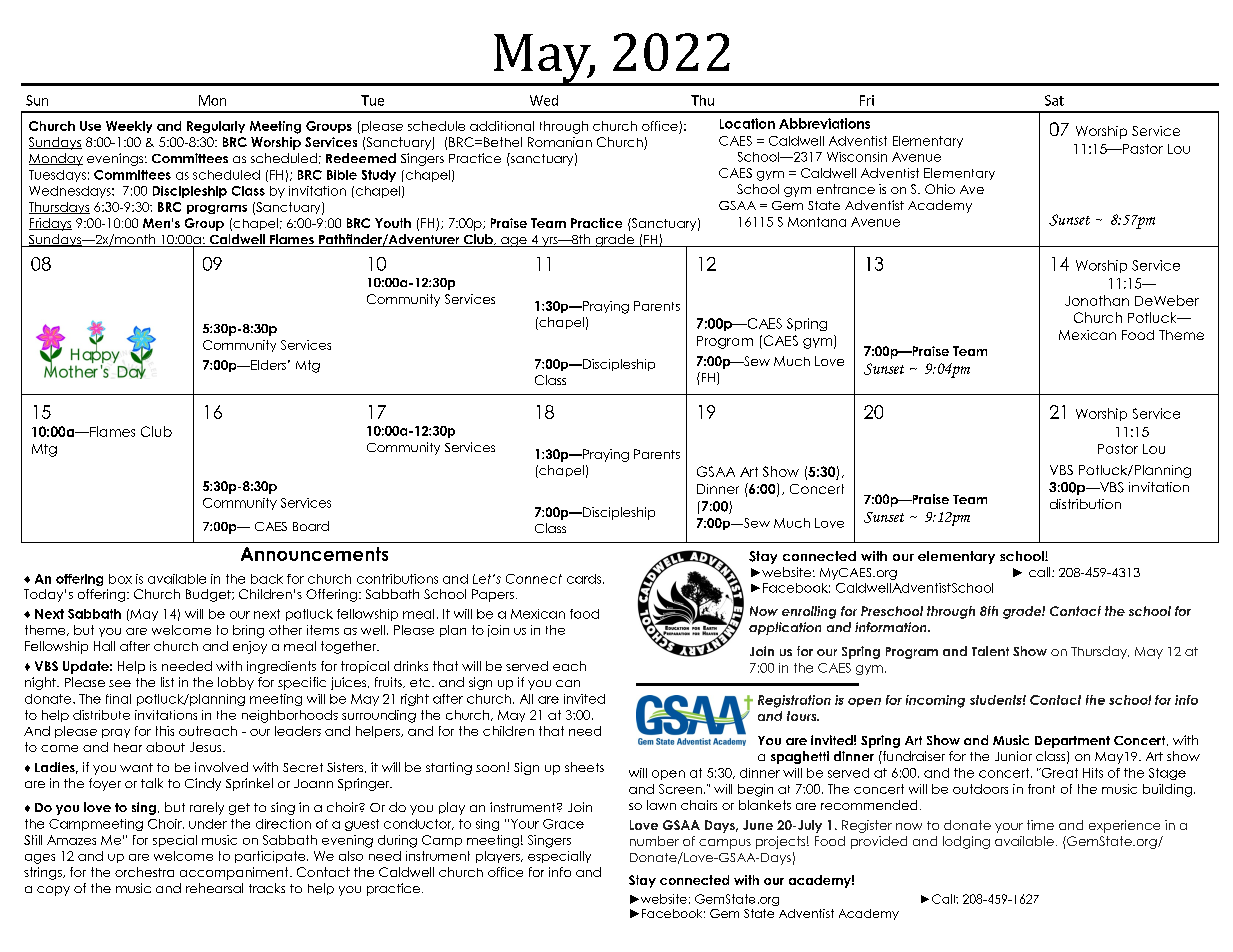  What do you see at coordinates (235, 873) in the document?
I see `accompaniment` at bounding box center [235, 873].
